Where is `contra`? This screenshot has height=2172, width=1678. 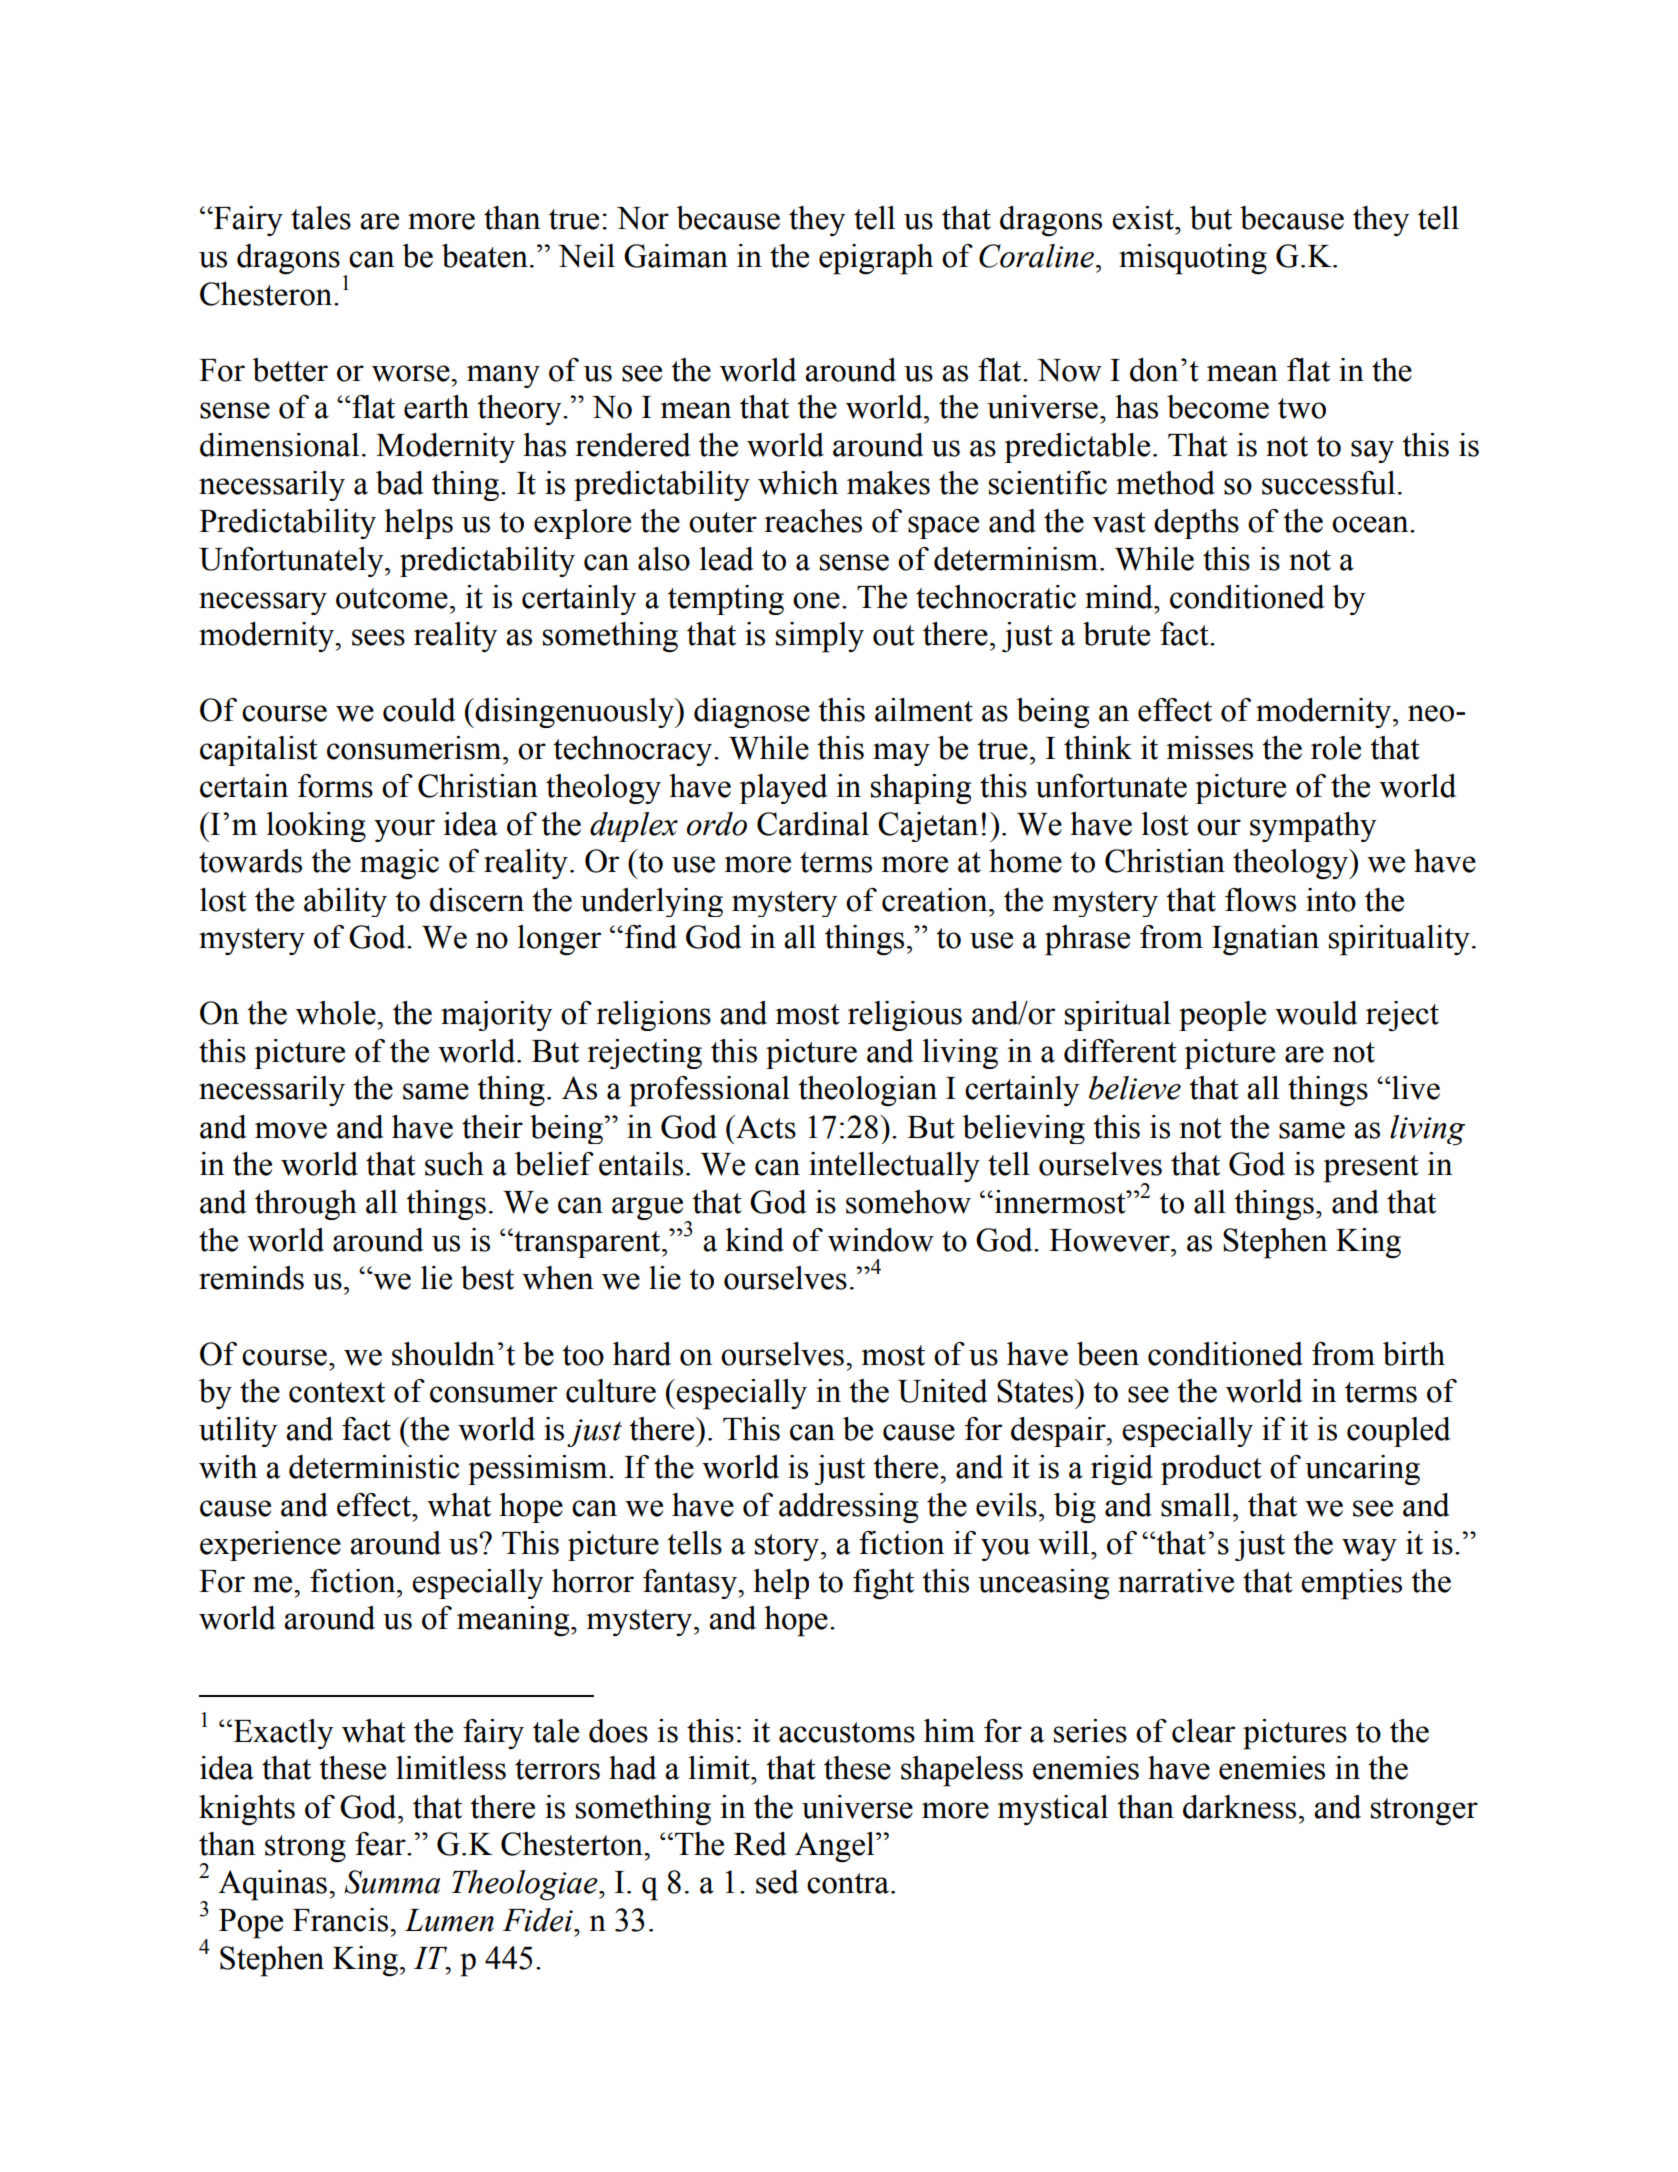
contra is located at coordinates (849, 1883).
